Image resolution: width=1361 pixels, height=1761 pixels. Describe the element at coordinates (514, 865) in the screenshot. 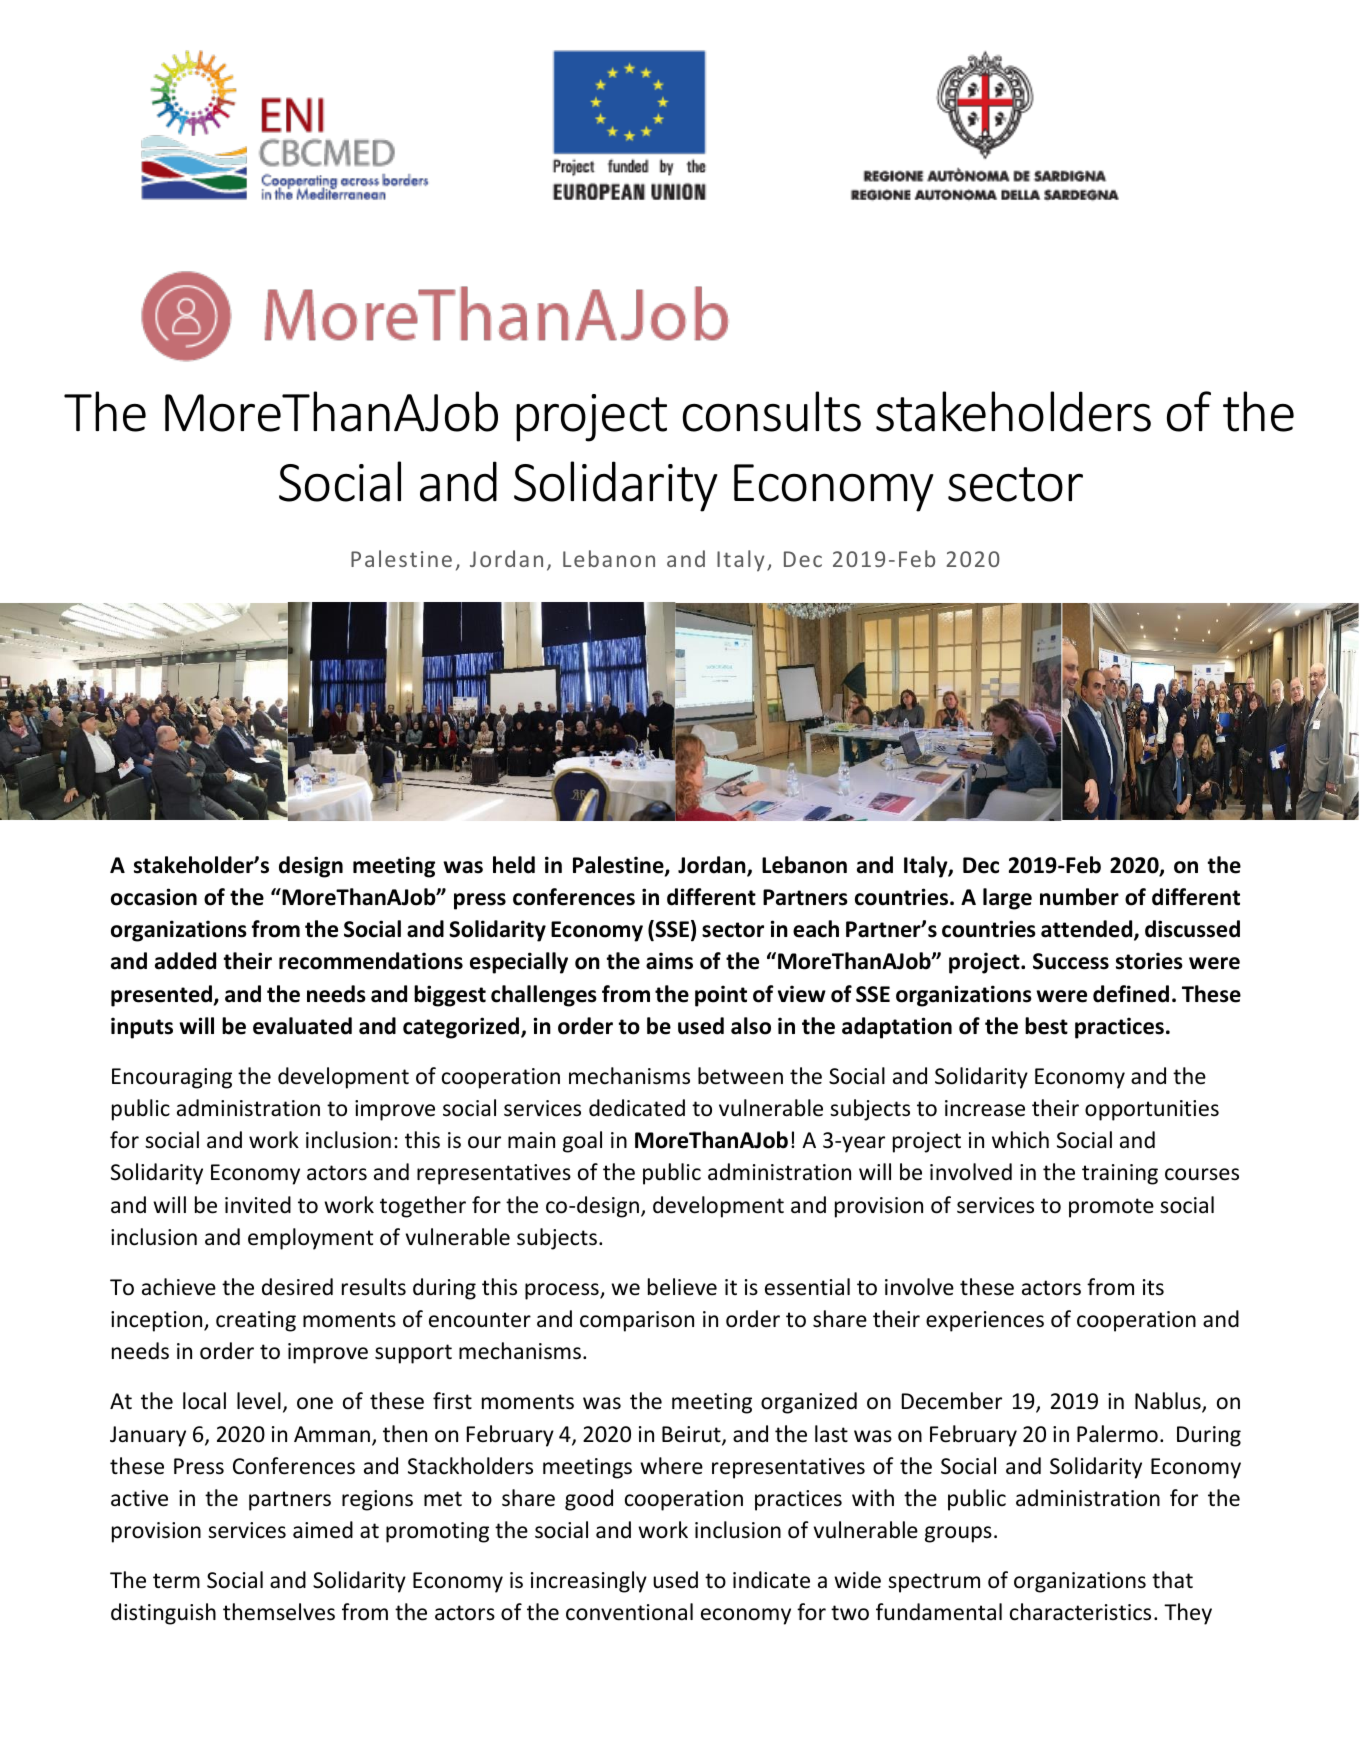

I see `held` at that location.
